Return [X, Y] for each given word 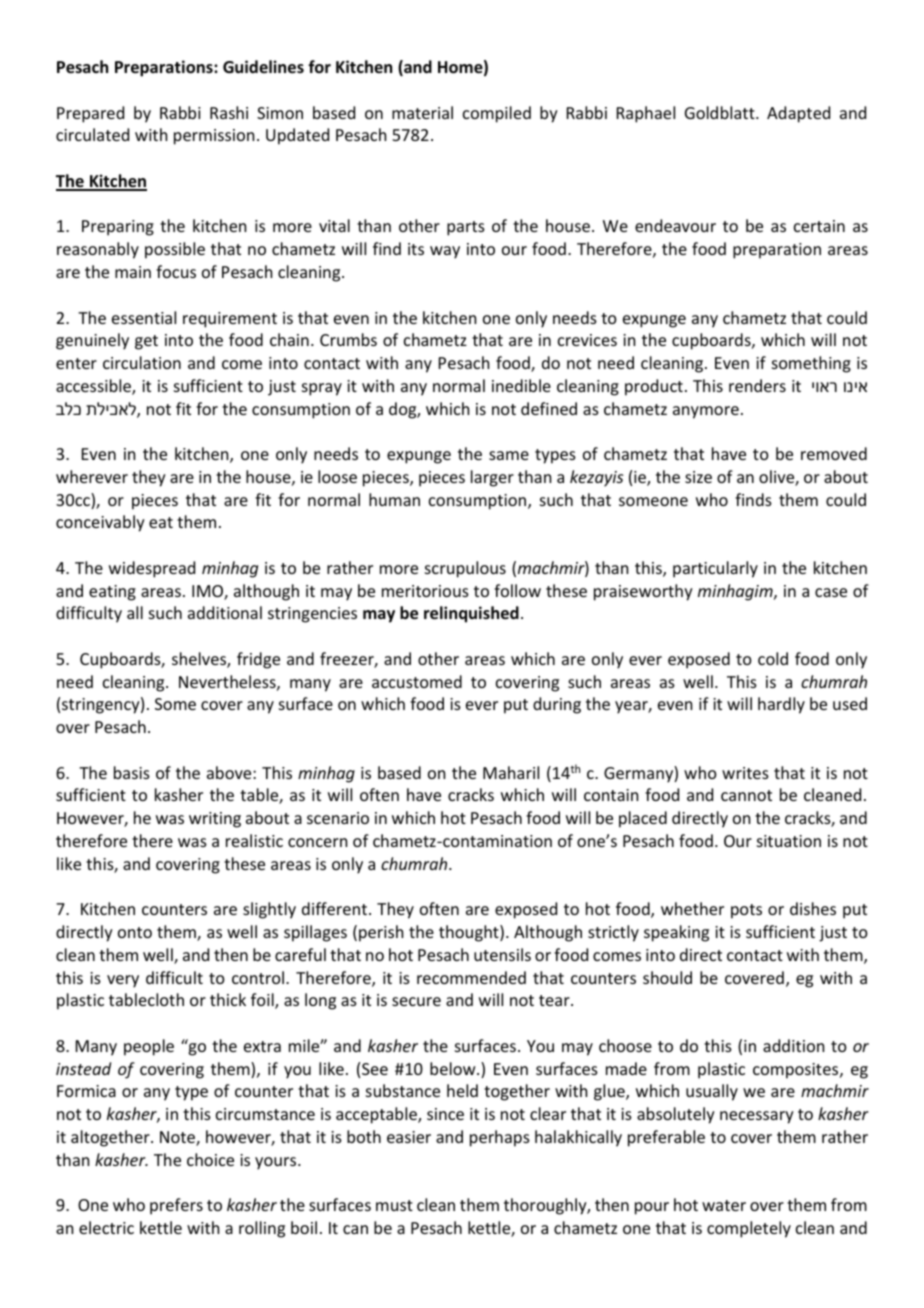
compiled [497, 114]
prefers [176, 1206]
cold [773, 658]
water [724, 1205]
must [394, 1205]
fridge [258, 660]
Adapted [798, 114]
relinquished [471, 614]
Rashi [229, 112]
